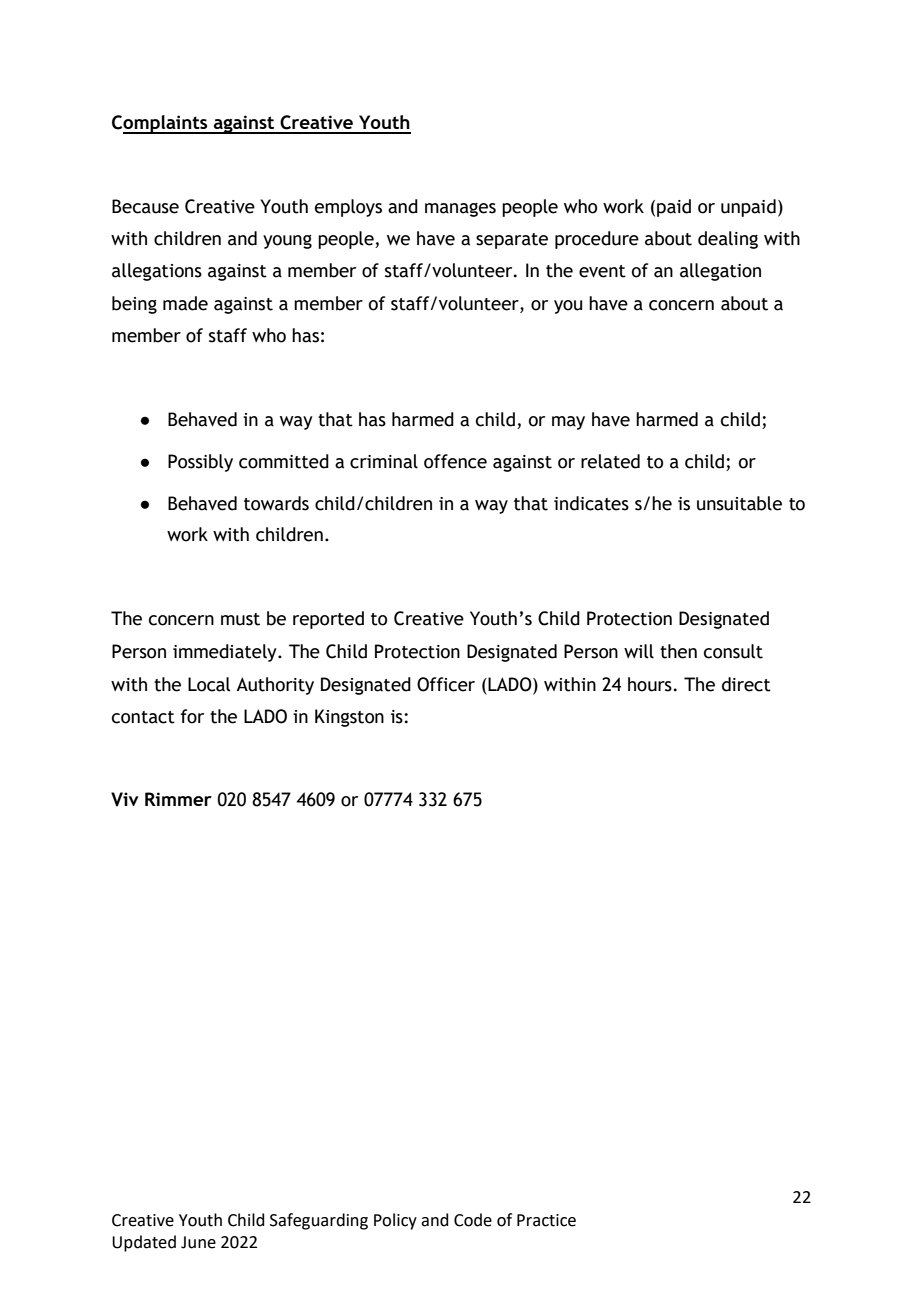 The image size is (924, 1308). Describe the element at coordinates (728, 240) in the page. I see `dealing` at that location.
